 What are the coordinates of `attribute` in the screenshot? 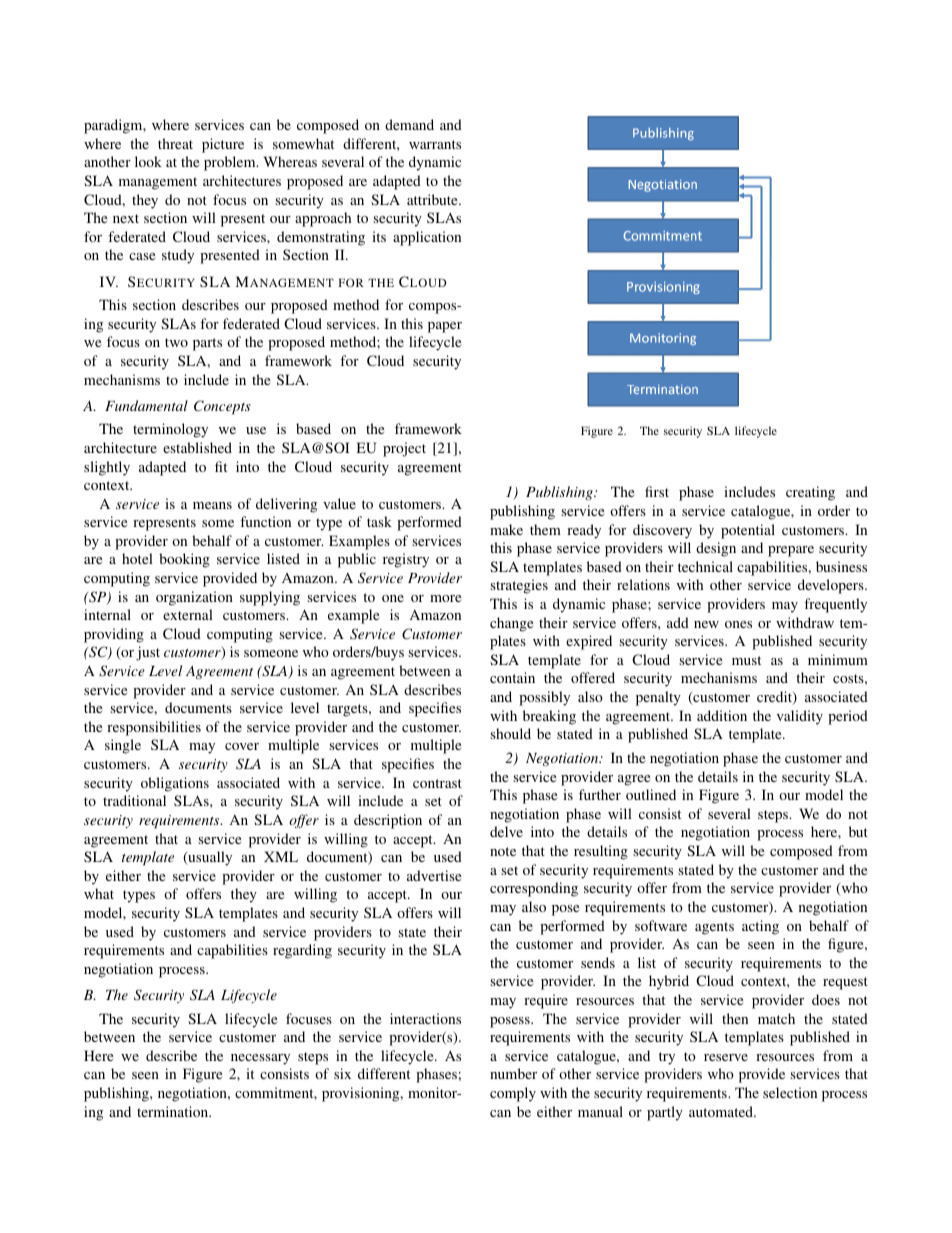 It's located at (433, 199).
